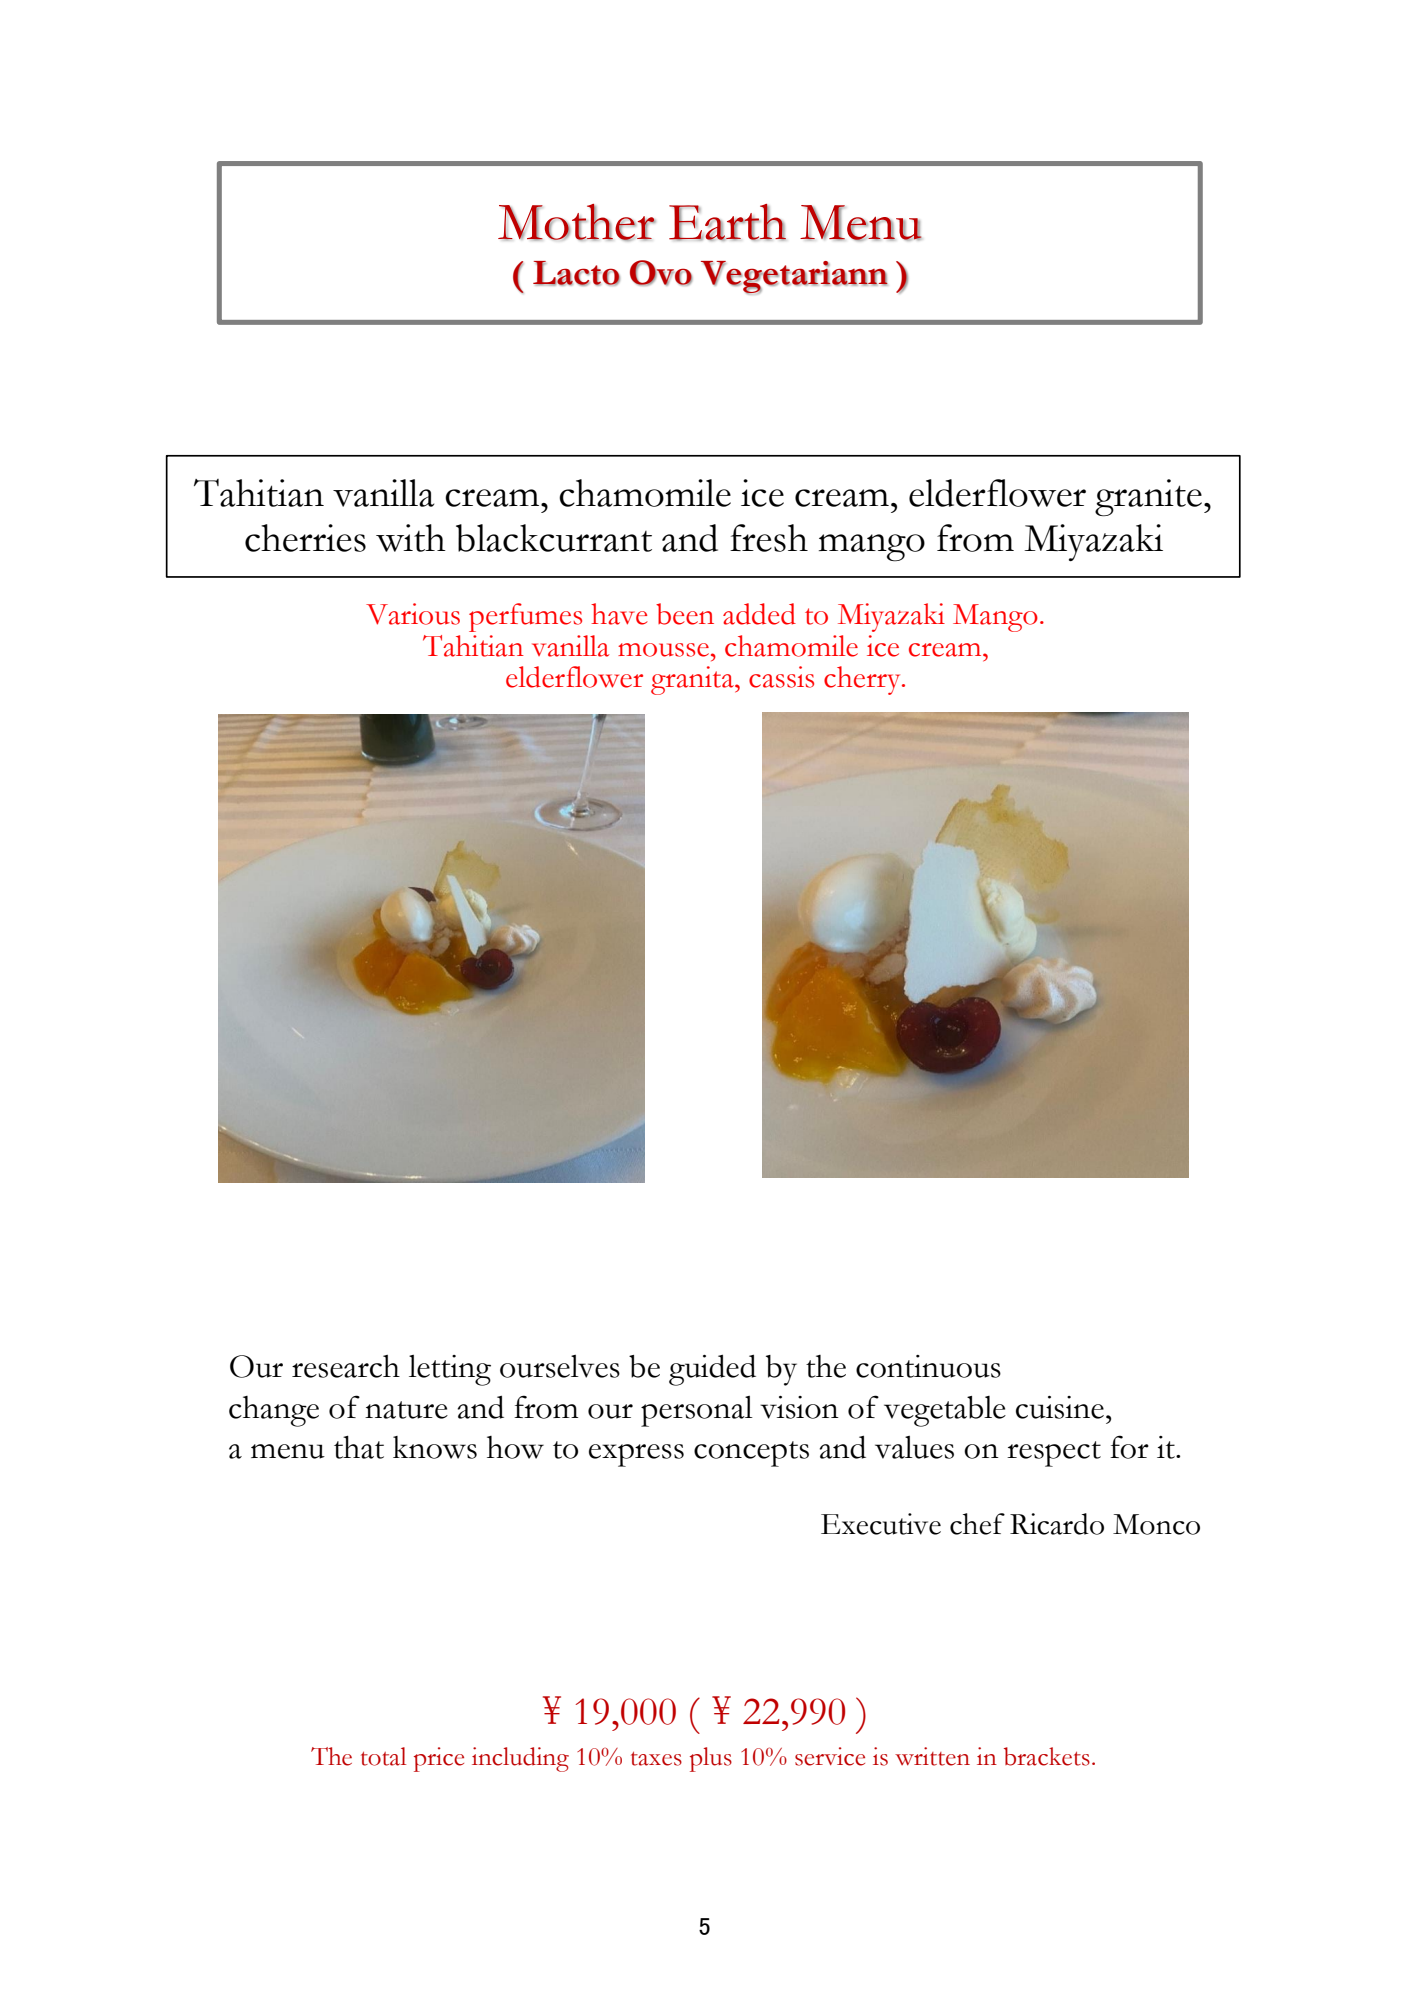 Image resolution: width=1411 pixels, height=1996 pixels. Describe the element at coordinates (711, 1759) in the screenshot. I see `plus` at that location.
